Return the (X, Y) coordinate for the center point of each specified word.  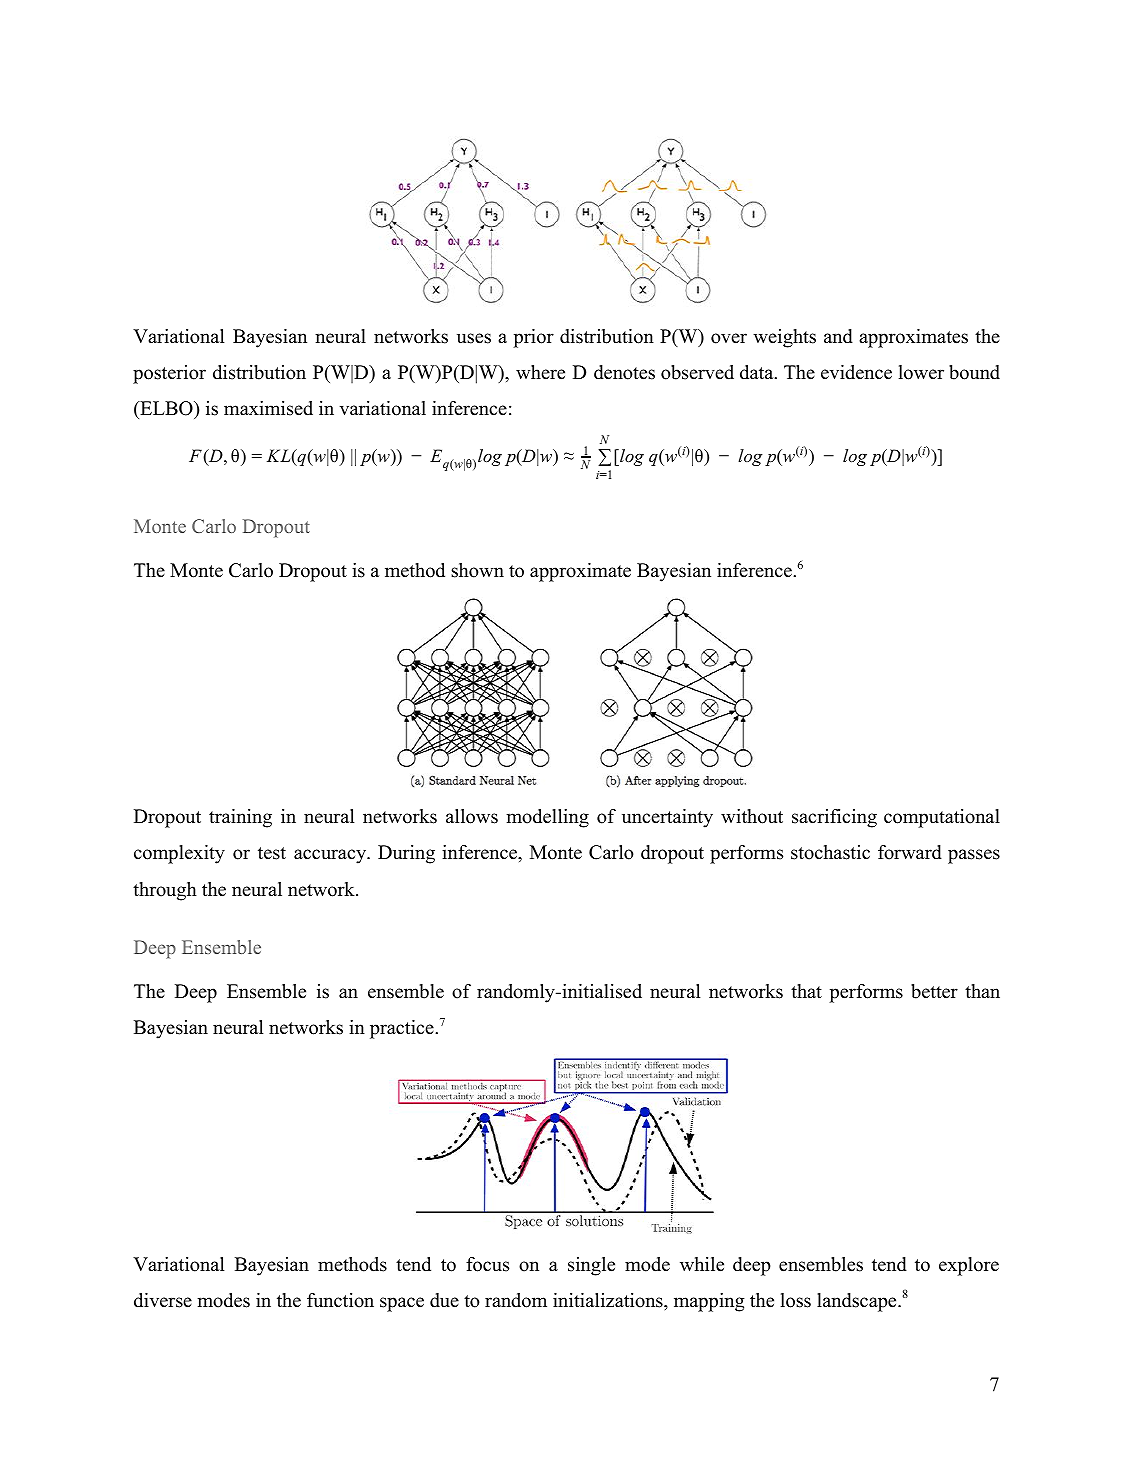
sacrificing (834, 818)
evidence (856, 372)
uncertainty (667, 818)
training (240, 818)
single (591, 1266)
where (540, 372)
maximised (268, 408)
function (340, 1300)
